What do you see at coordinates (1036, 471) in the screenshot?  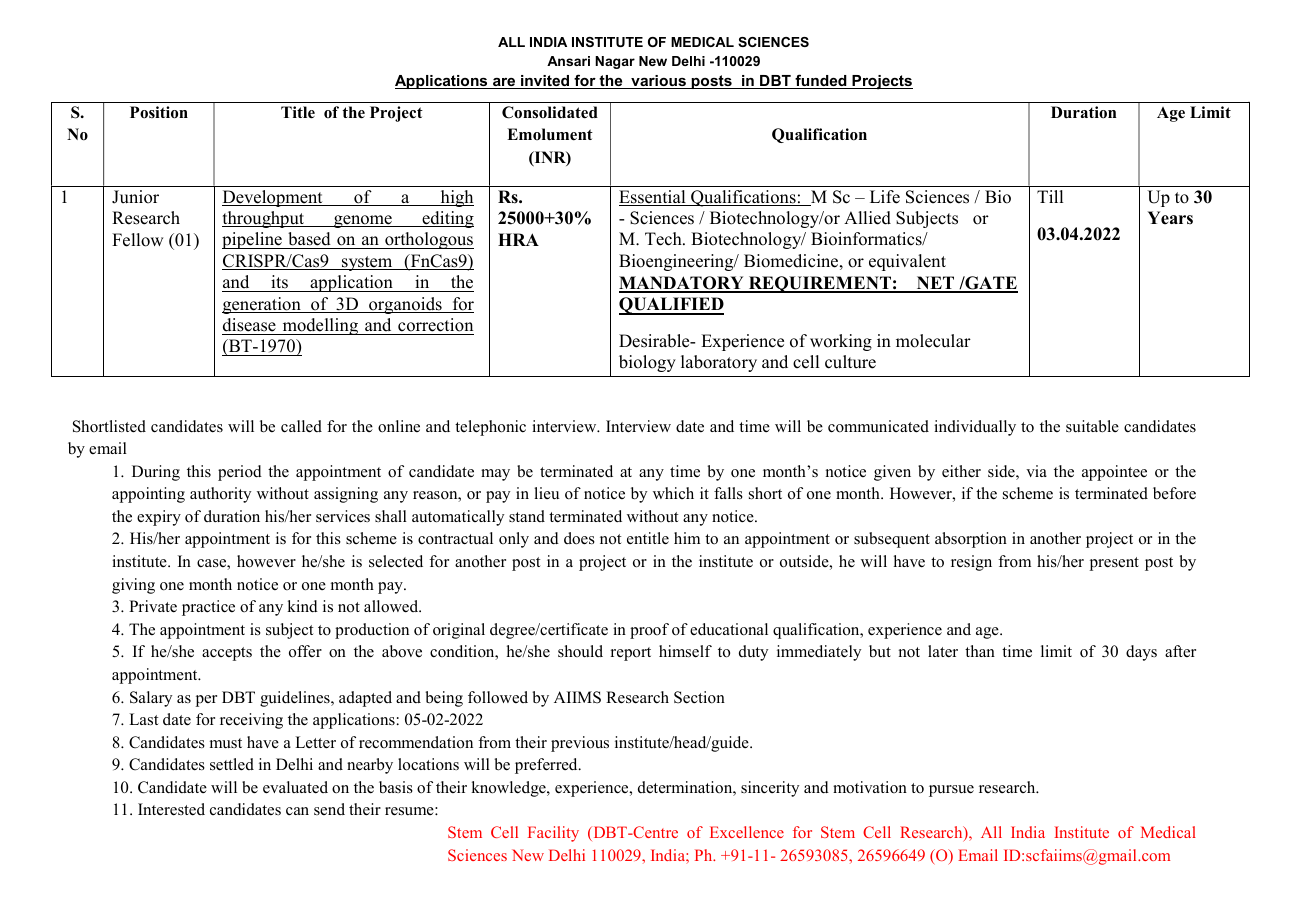 I see `via` at bounding box center [1036, 471].
